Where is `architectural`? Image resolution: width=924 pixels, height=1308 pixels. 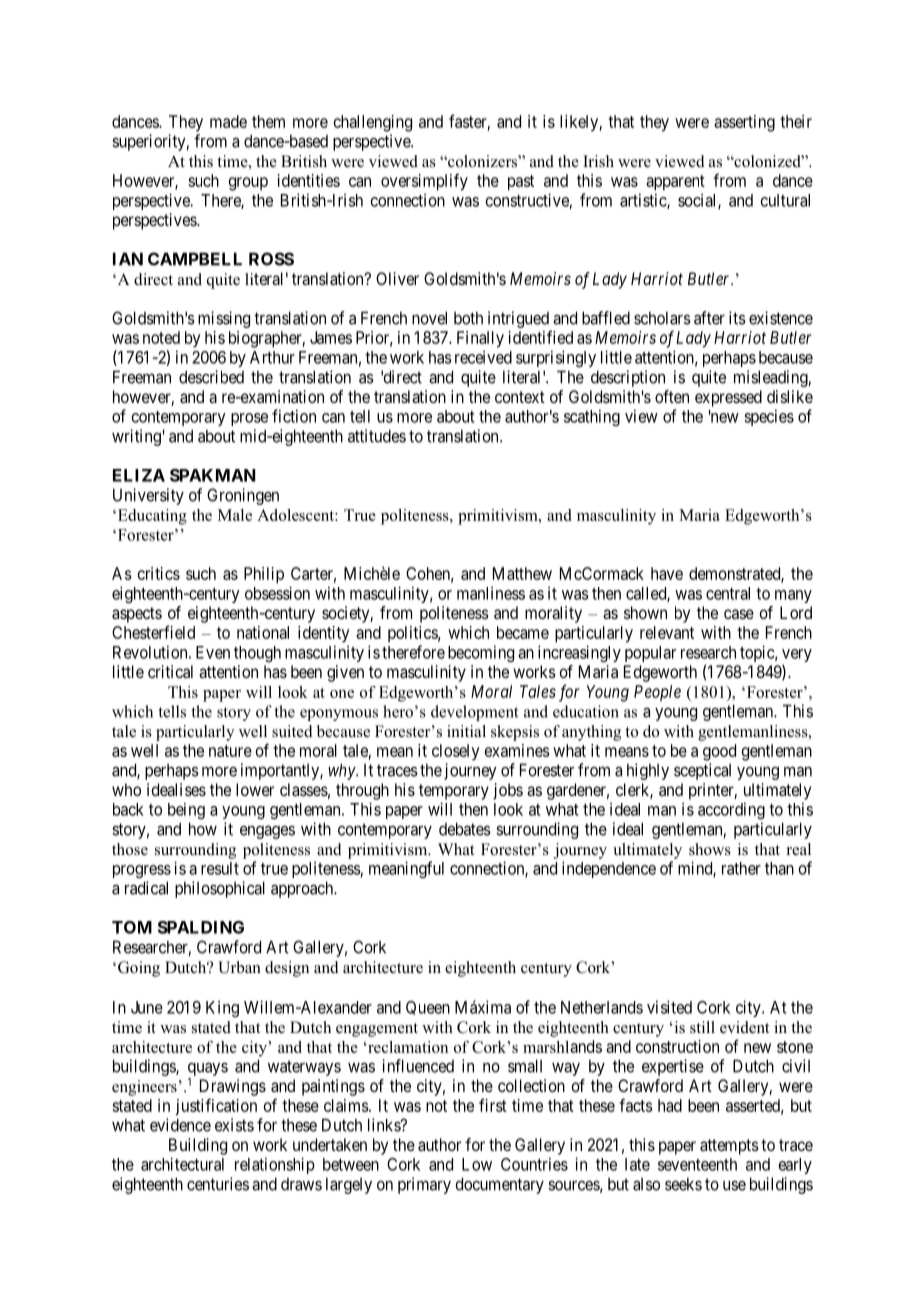
architectural is located at coordinates (182, 1164).
